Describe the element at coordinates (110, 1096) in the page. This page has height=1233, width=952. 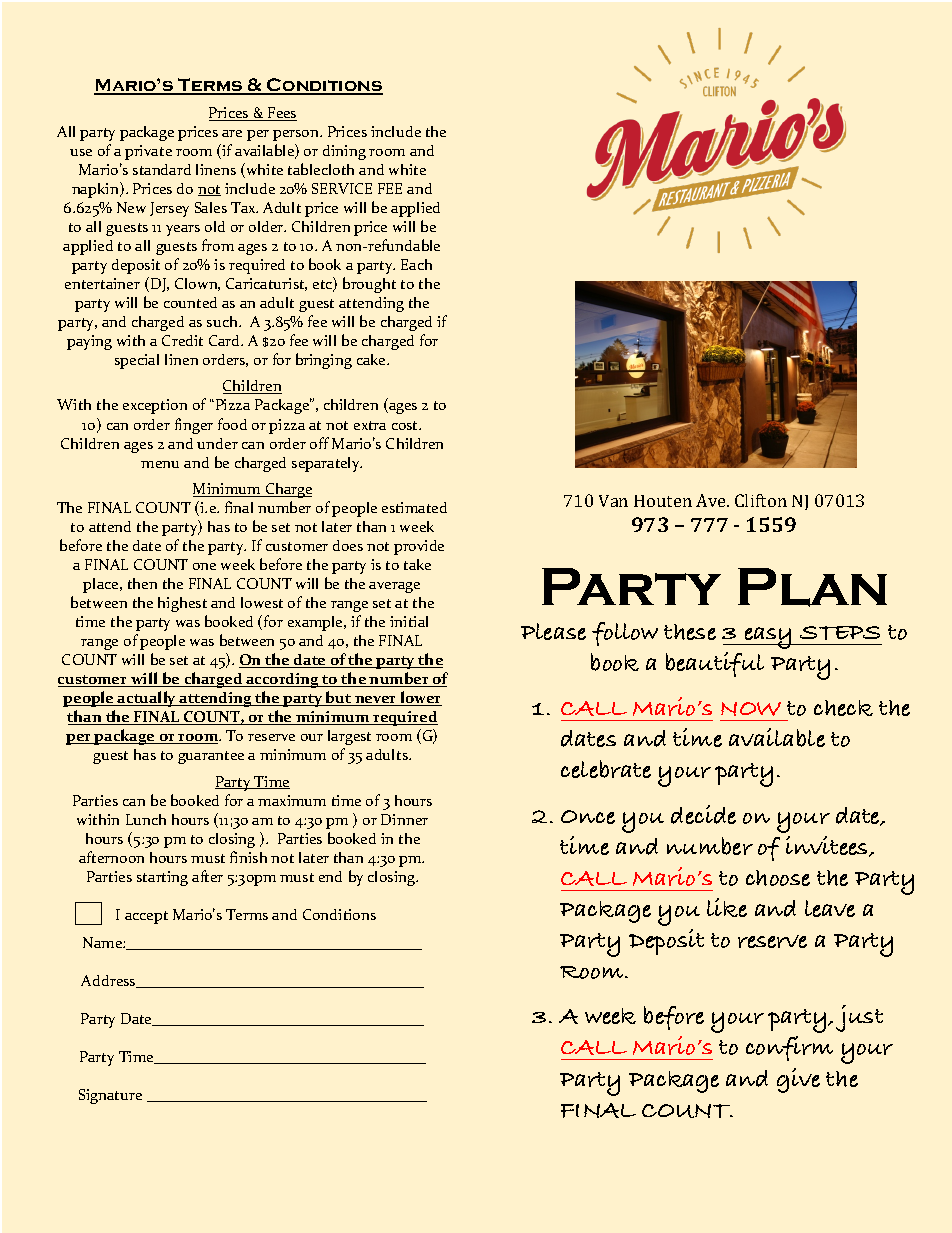
I see `Signature` at that location.
